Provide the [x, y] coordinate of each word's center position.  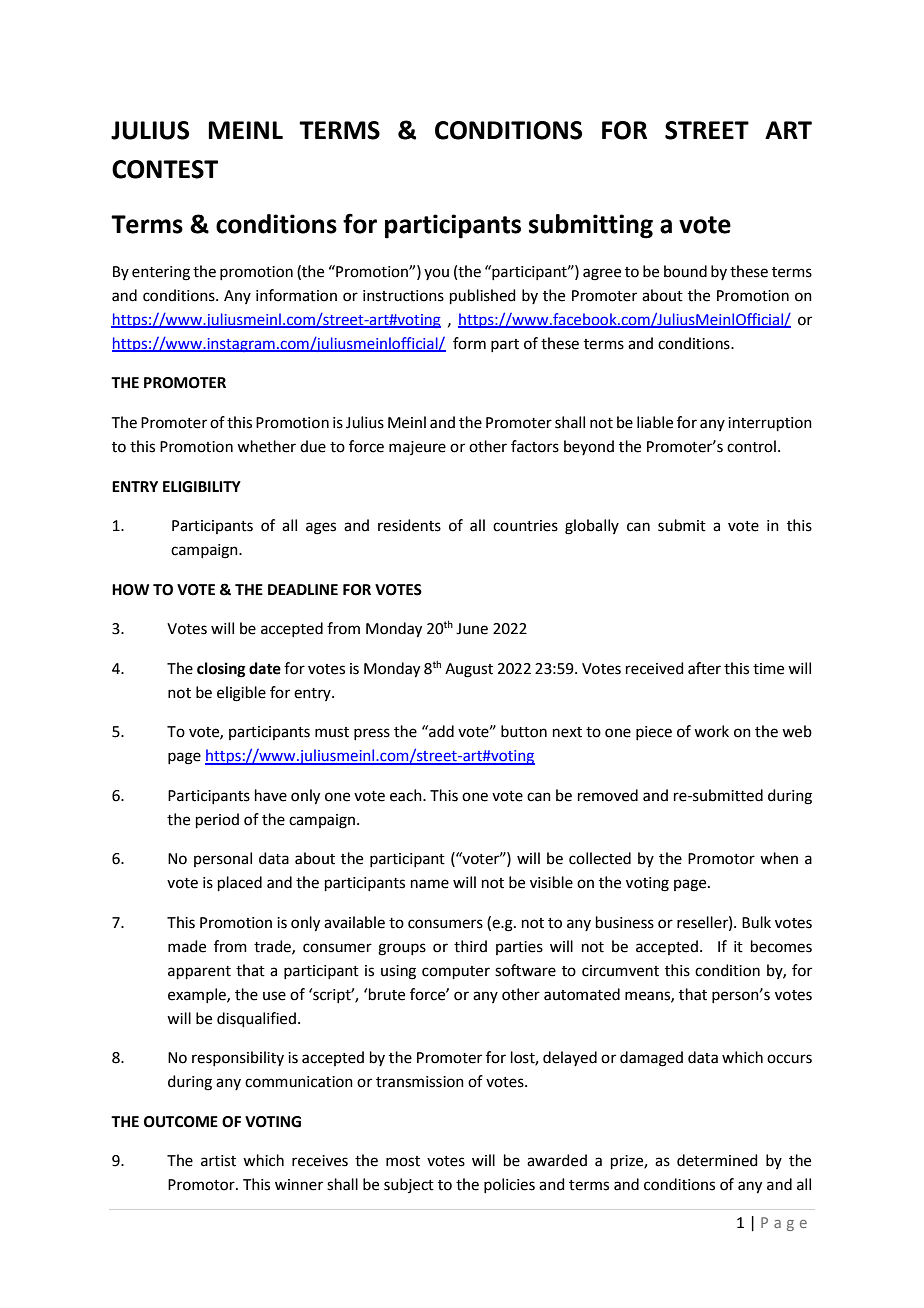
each [407, 795]
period [217, 820]
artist [218, 1161]
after [704, 668]
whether [266, 446]
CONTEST [165, 169]
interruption [770, 424]
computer [456, 972]
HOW [130, 590]
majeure [417, 448]
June [472, 629]
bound [685, 271]
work [711, 731]
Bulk [756, 922]
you [436, 274]
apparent [199, 972]
